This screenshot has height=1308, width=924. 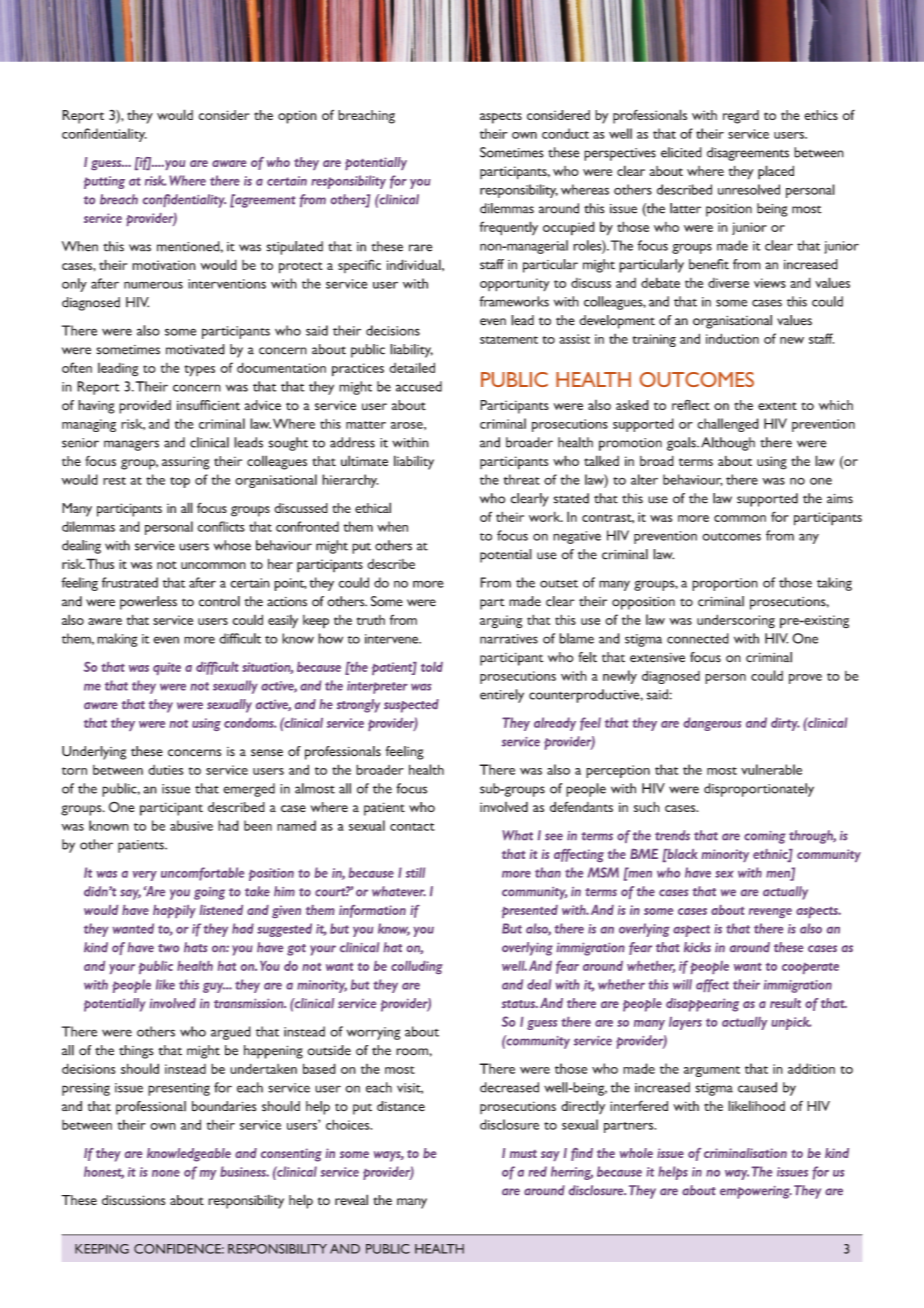 What do you see at coordinates (180, 482) in the screenshot?
I see `top` at bounding box center [180, 482].
